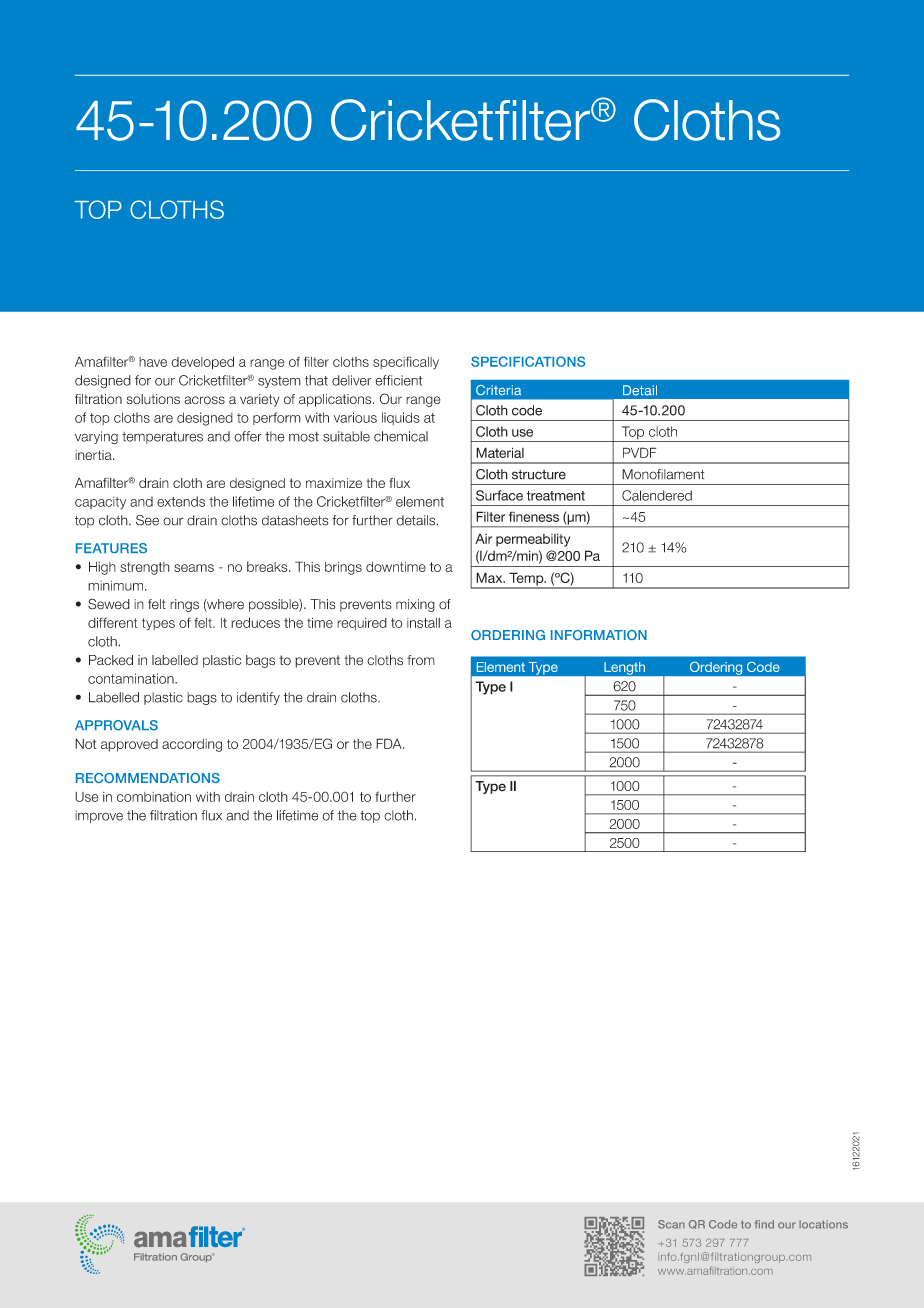 The image size is (924, 1308). What do you see at coordinates (764, 1224) in the screenshot?
I see `find` at bounding box center [764, 1224].
